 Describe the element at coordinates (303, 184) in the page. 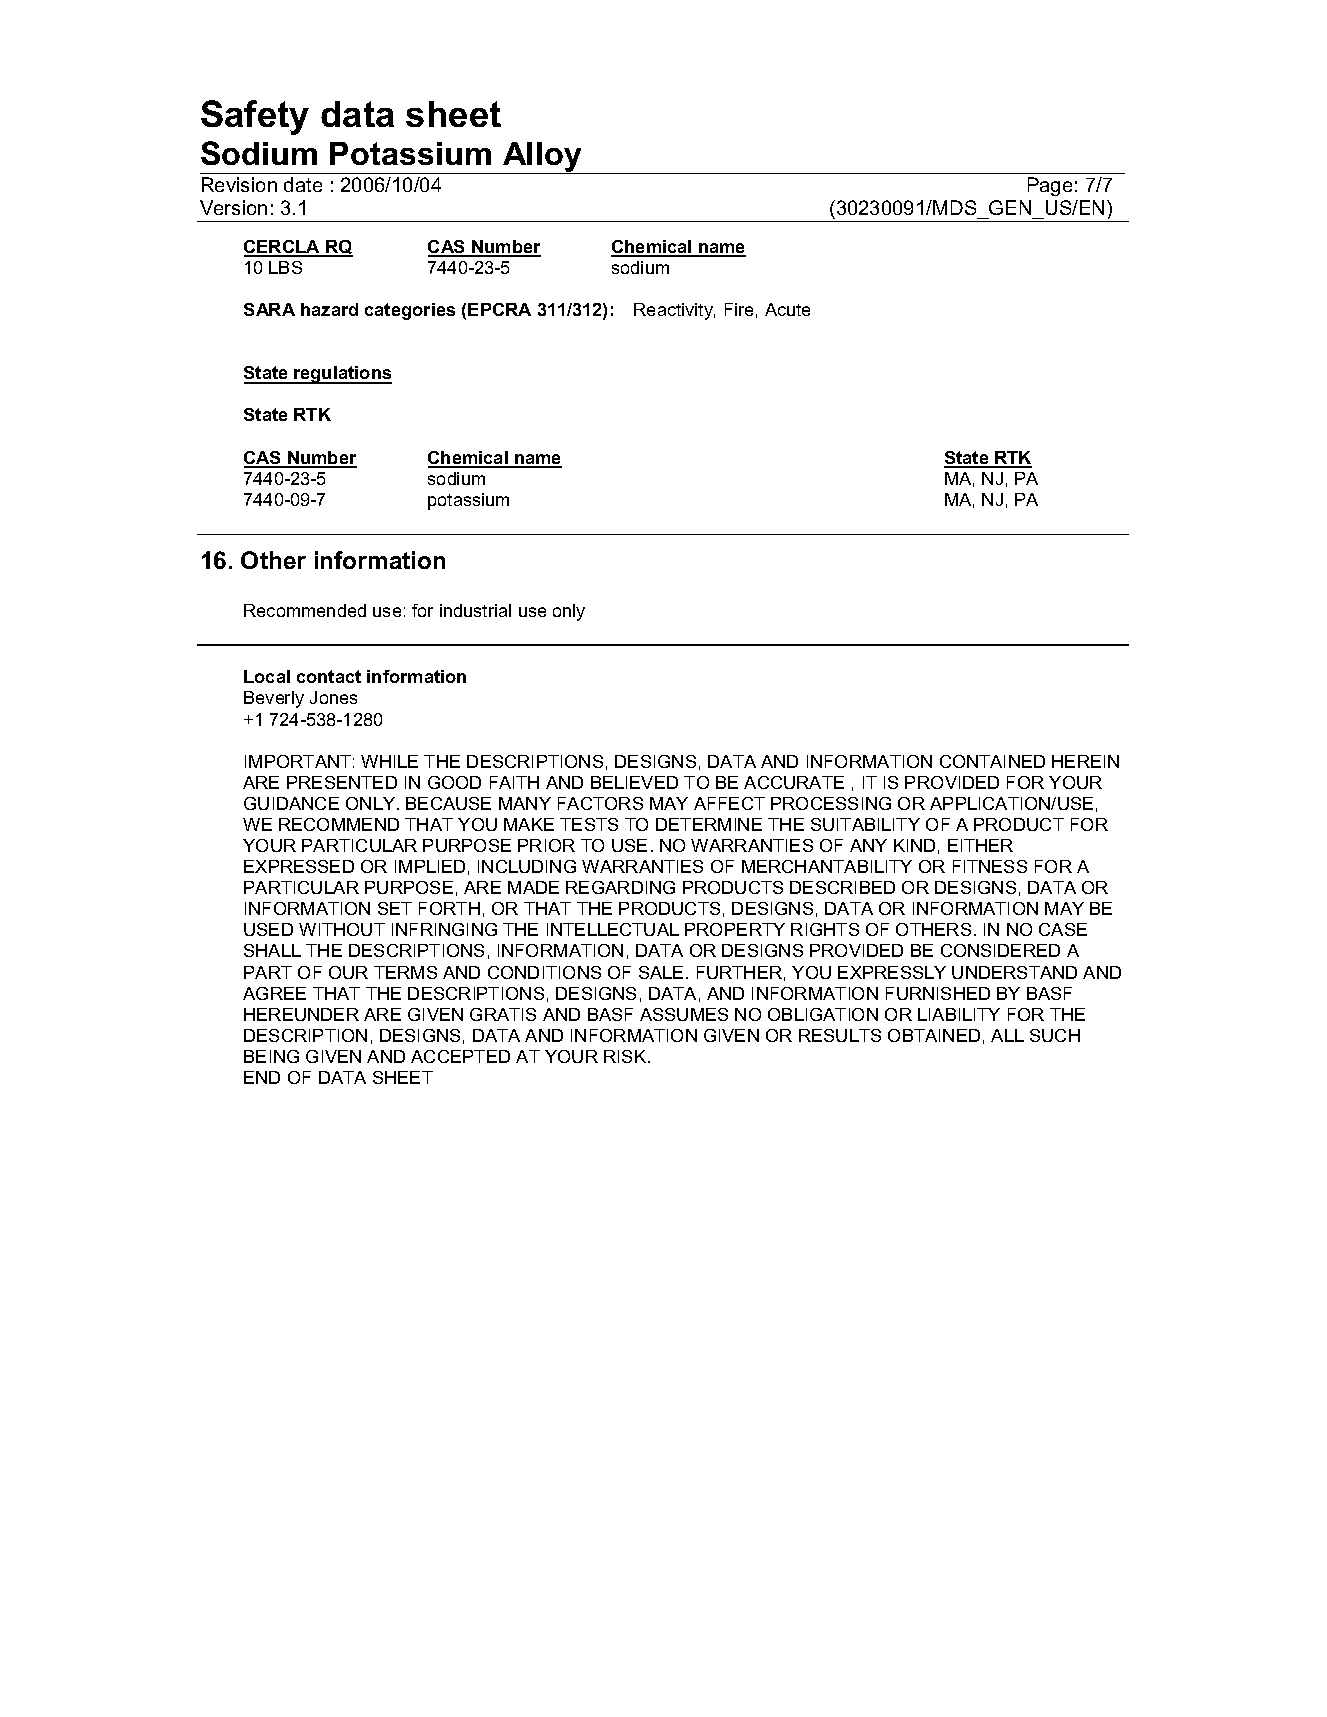

I see `date` at that location.
